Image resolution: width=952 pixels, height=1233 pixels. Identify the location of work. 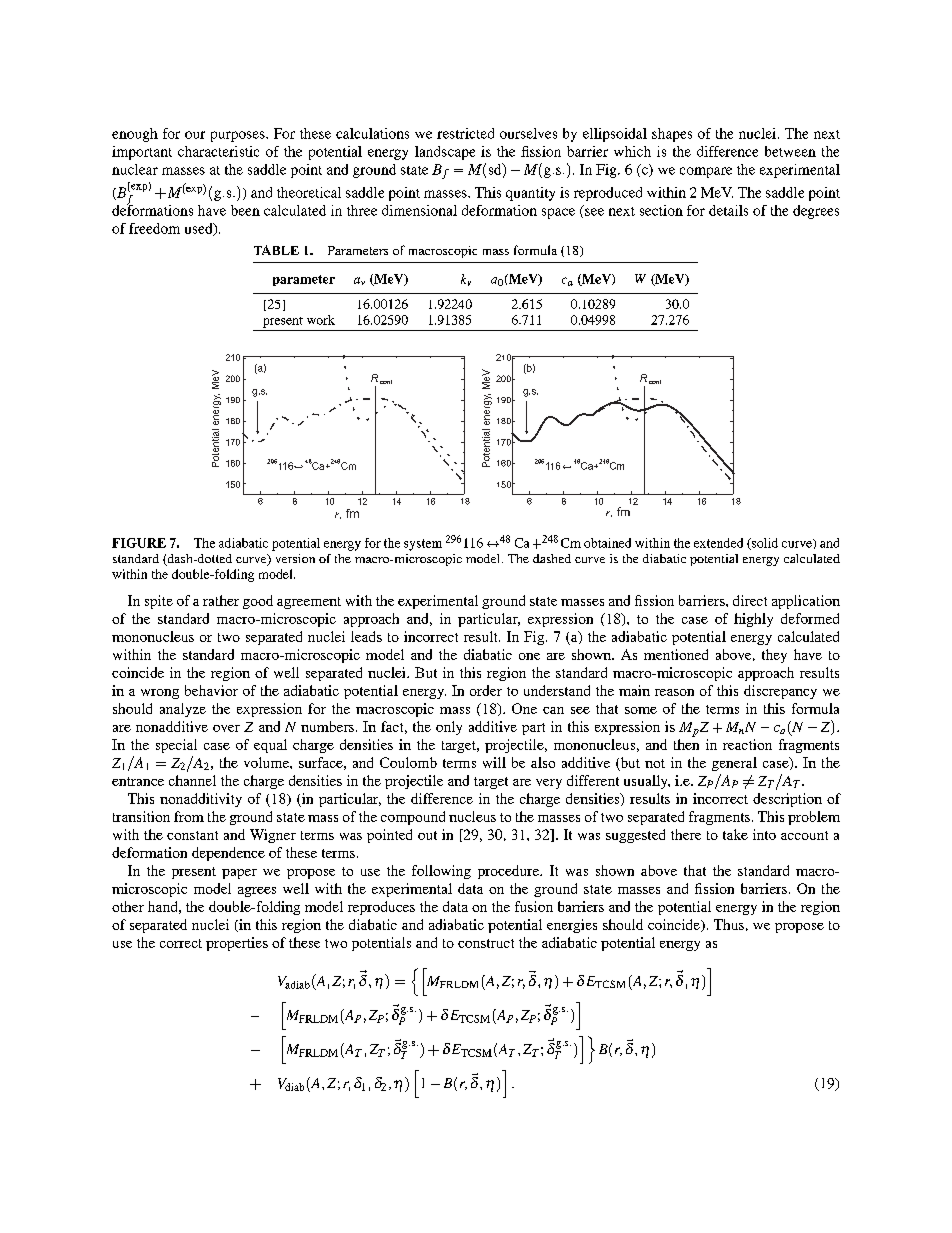
(321, 320).
